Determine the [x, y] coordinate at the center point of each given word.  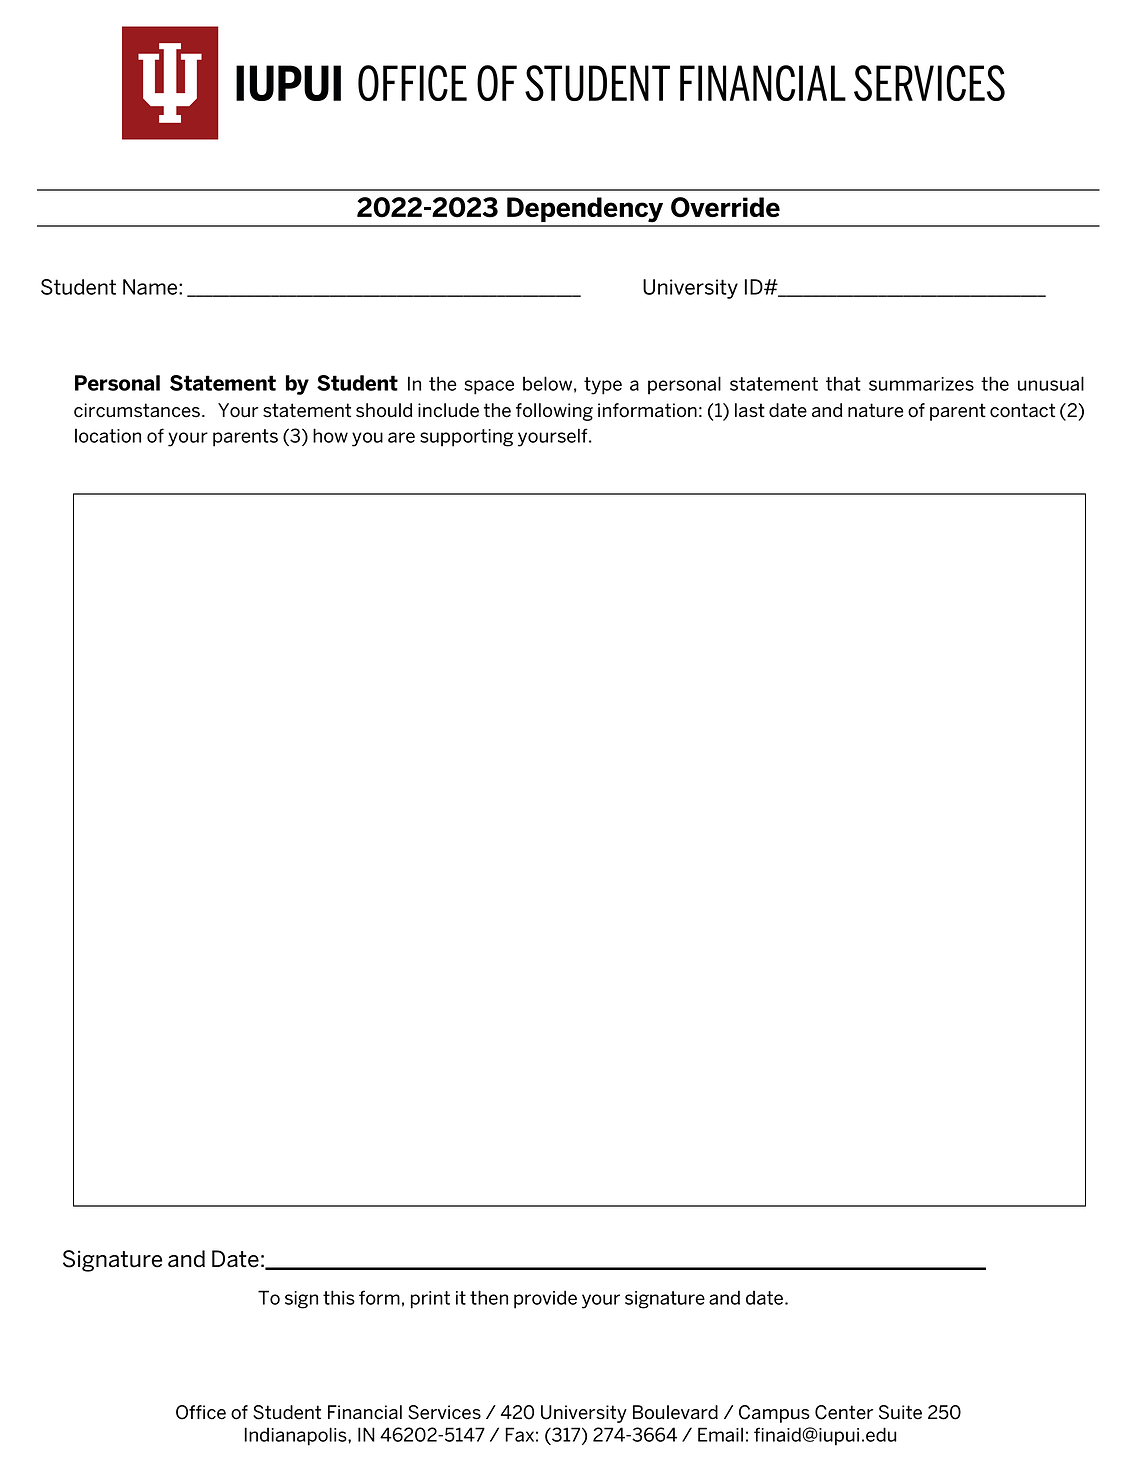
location [108, 435]
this [339, 1297]
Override [725, 207]
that [843, 383]
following [554, 412]
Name [151, 287]
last [750, 410]
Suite [900, 1412]
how [330, 435]
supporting [467, 438]
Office [201, 1412]
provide [545, 1299]
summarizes [921, 384]
